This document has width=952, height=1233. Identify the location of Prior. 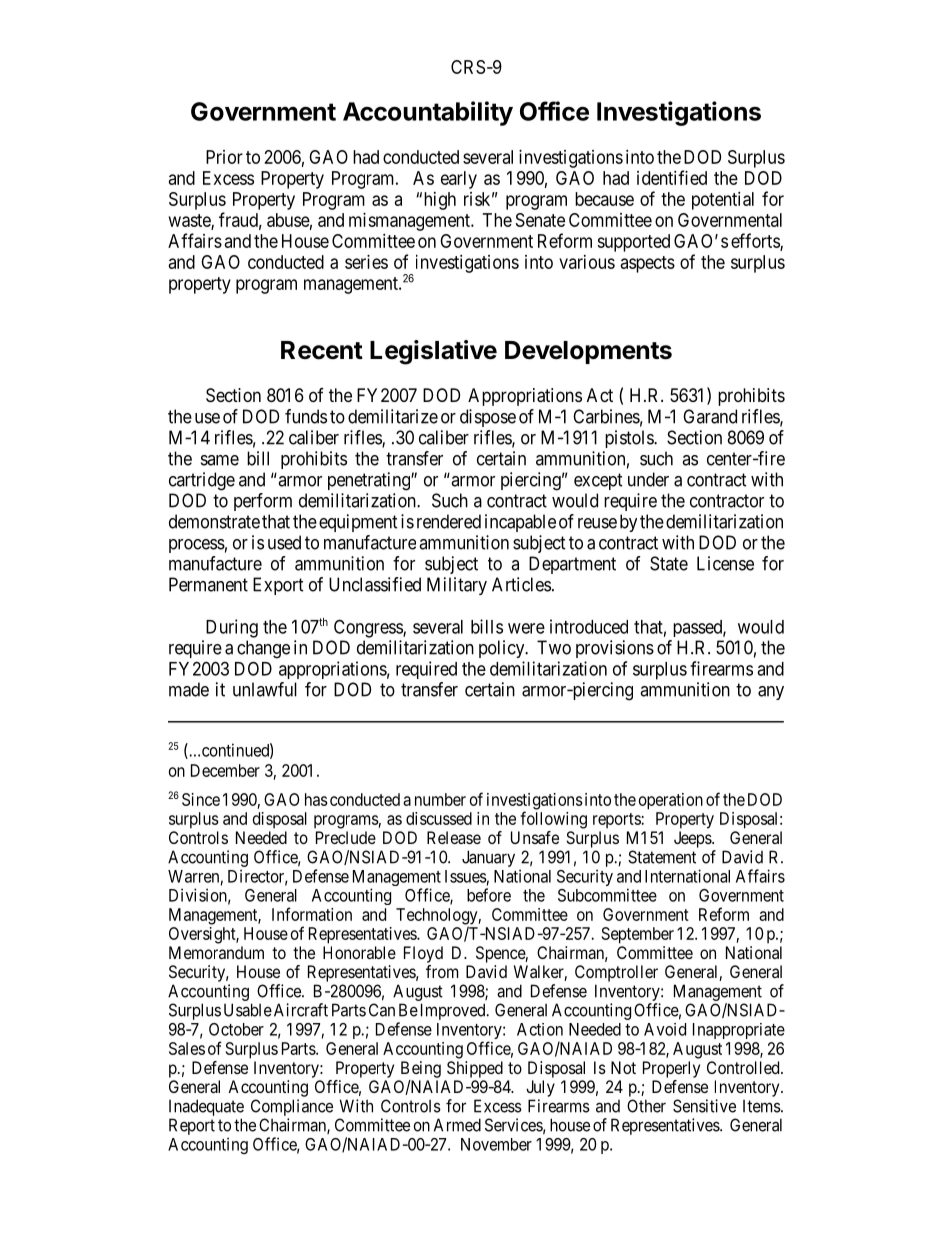
(224, 157).
